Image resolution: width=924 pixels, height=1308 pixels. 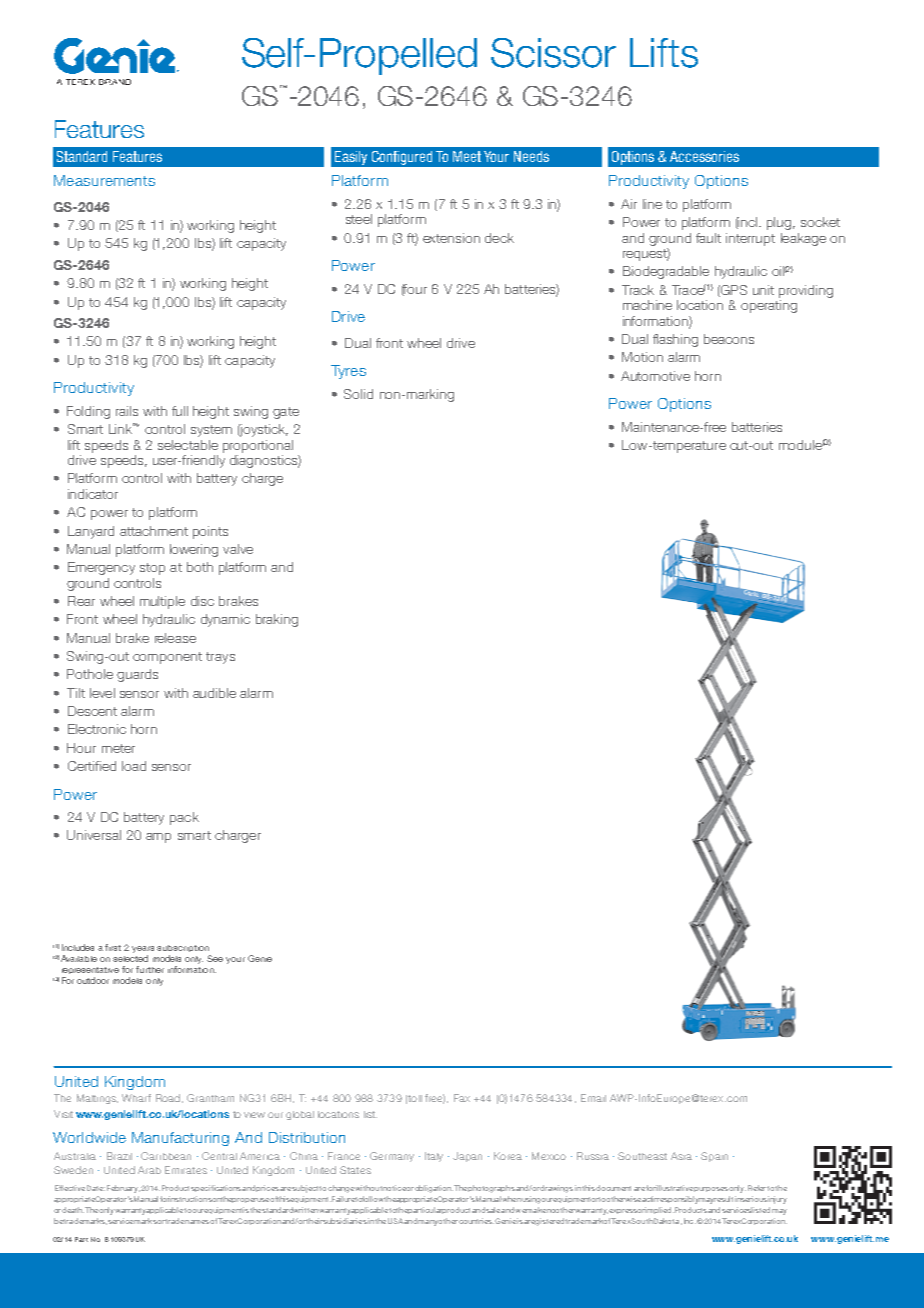 I want to click on Automotive, so click(x=655, y=376).
